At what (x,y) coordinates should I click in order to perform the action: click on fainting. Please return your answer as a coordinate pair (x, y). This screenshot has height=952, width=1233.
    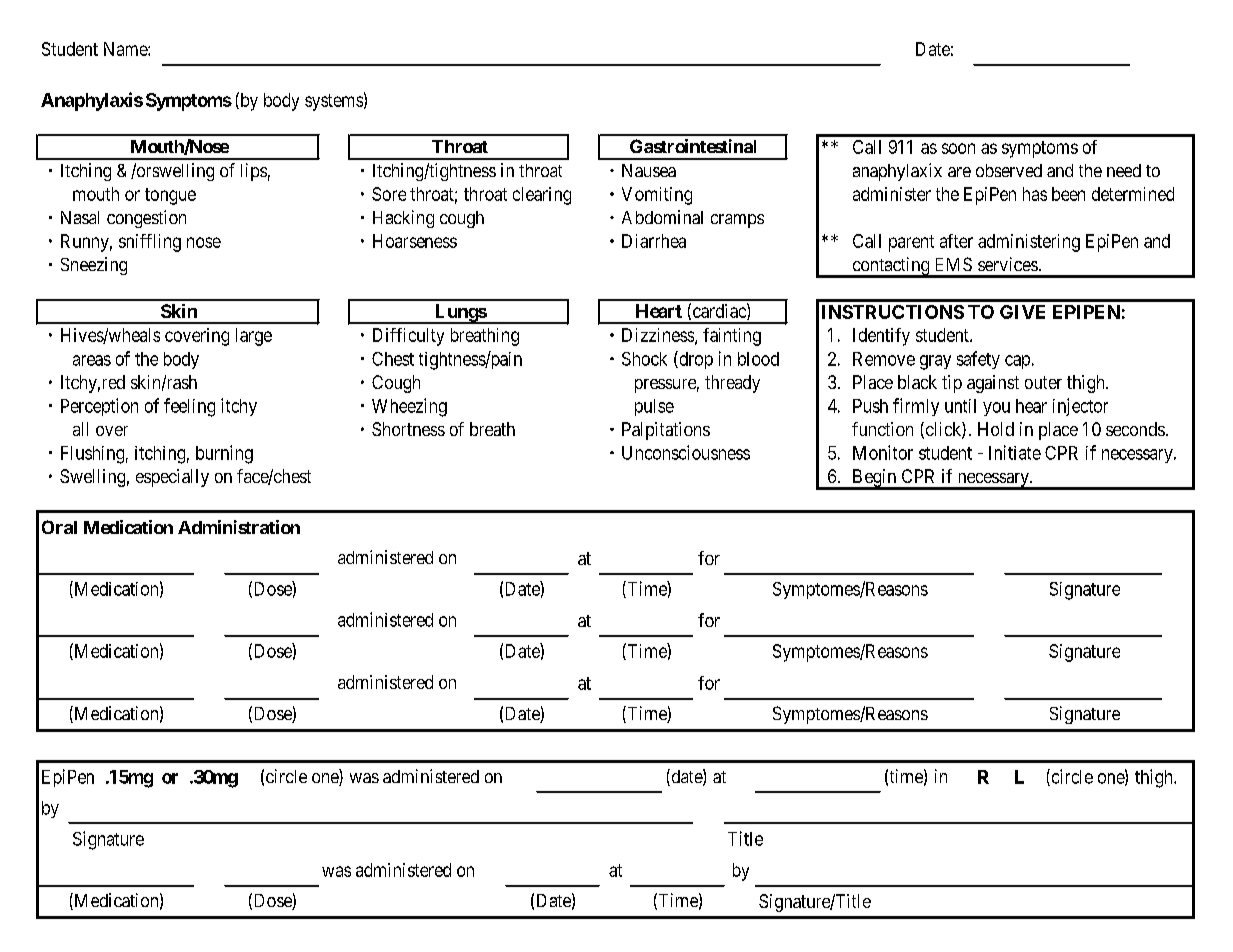
    Looking at the image, I should click on (732, 337).
